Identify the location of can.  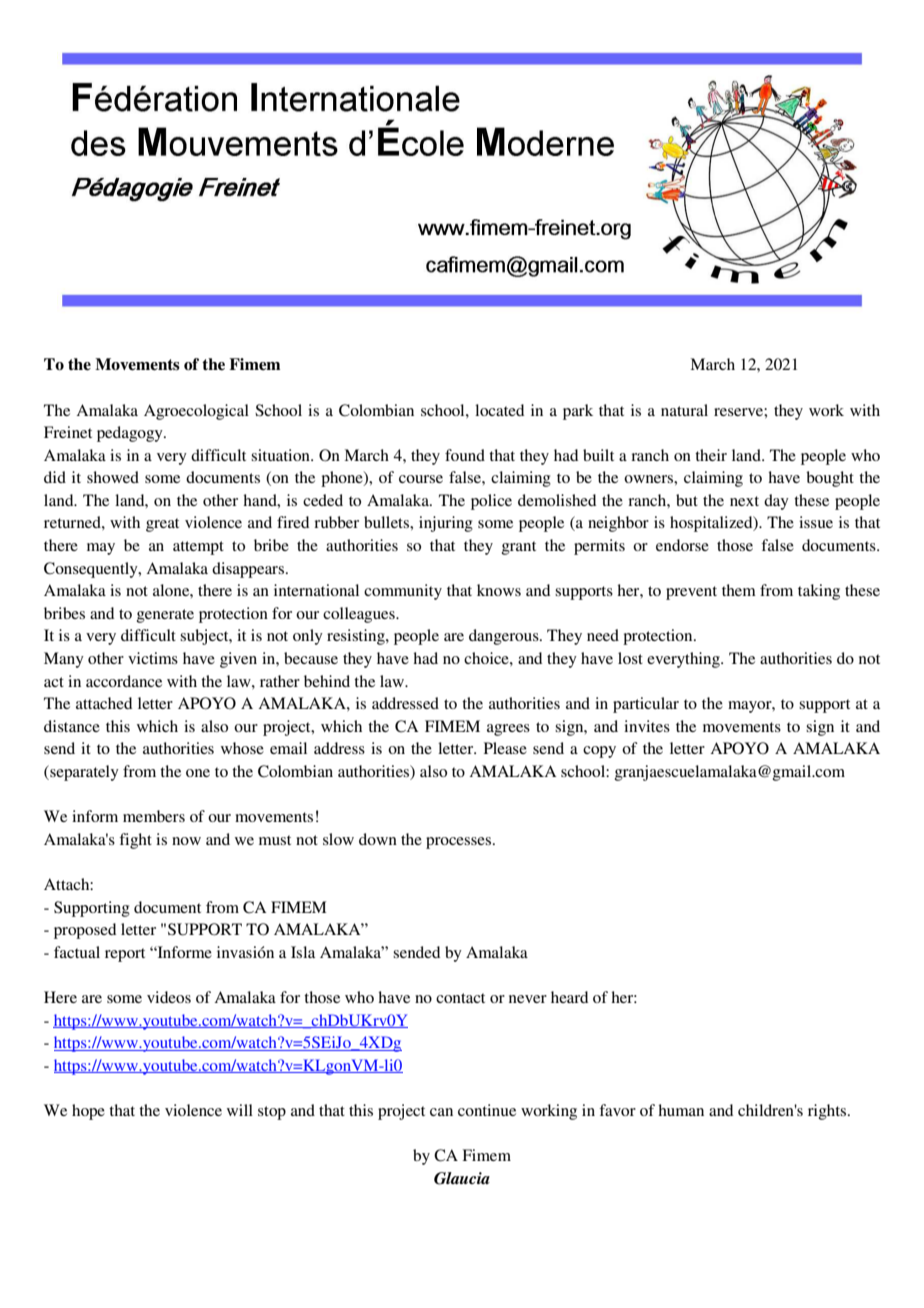
(441, 1112).
